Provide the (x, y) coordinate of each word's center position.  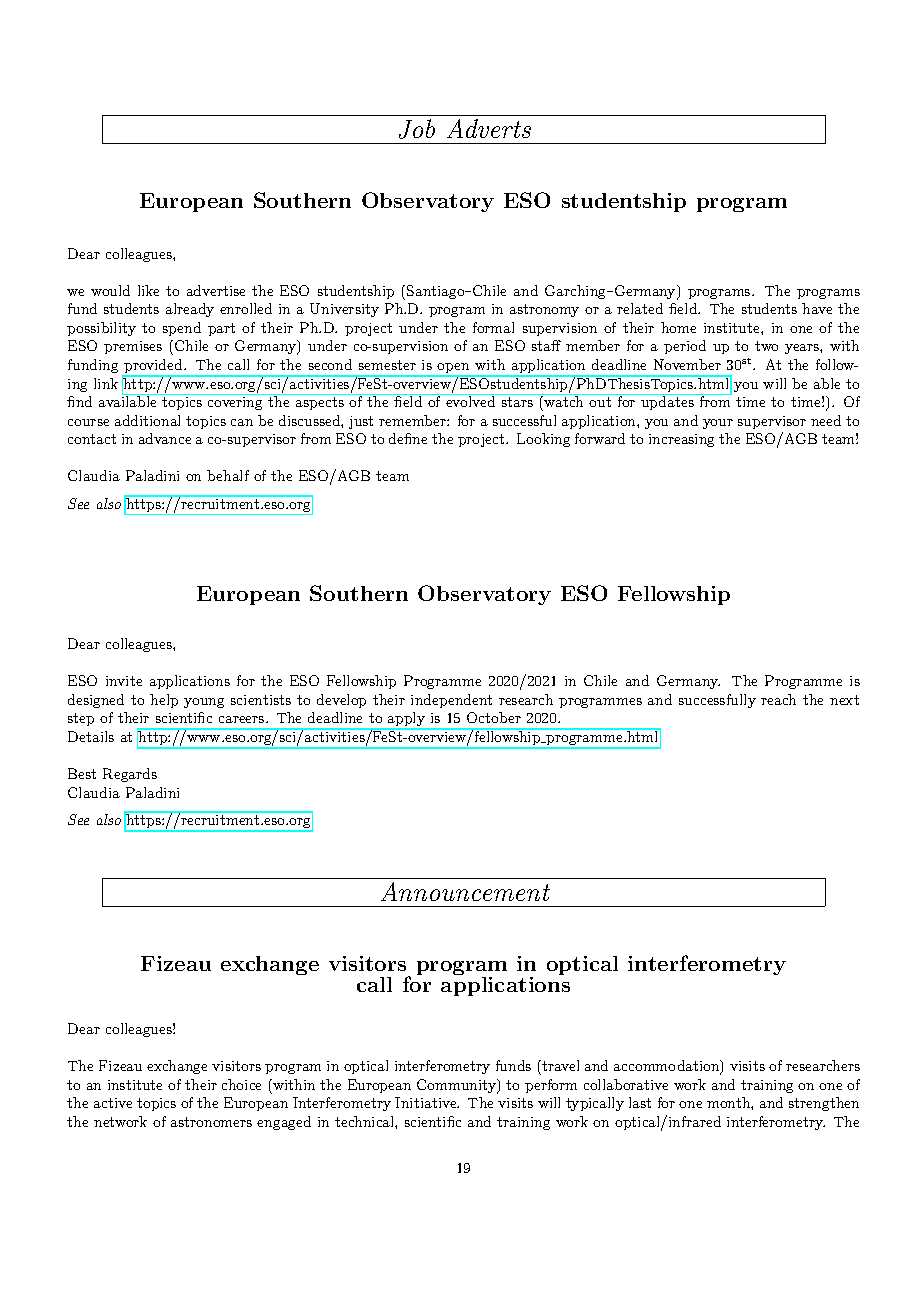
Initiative (427, 1102)
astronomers (211, 1122)
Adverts (489, 128)
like (148, 290)
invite (124, 681)
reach (778, 699)
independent (451, 701)
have (817, 308)
